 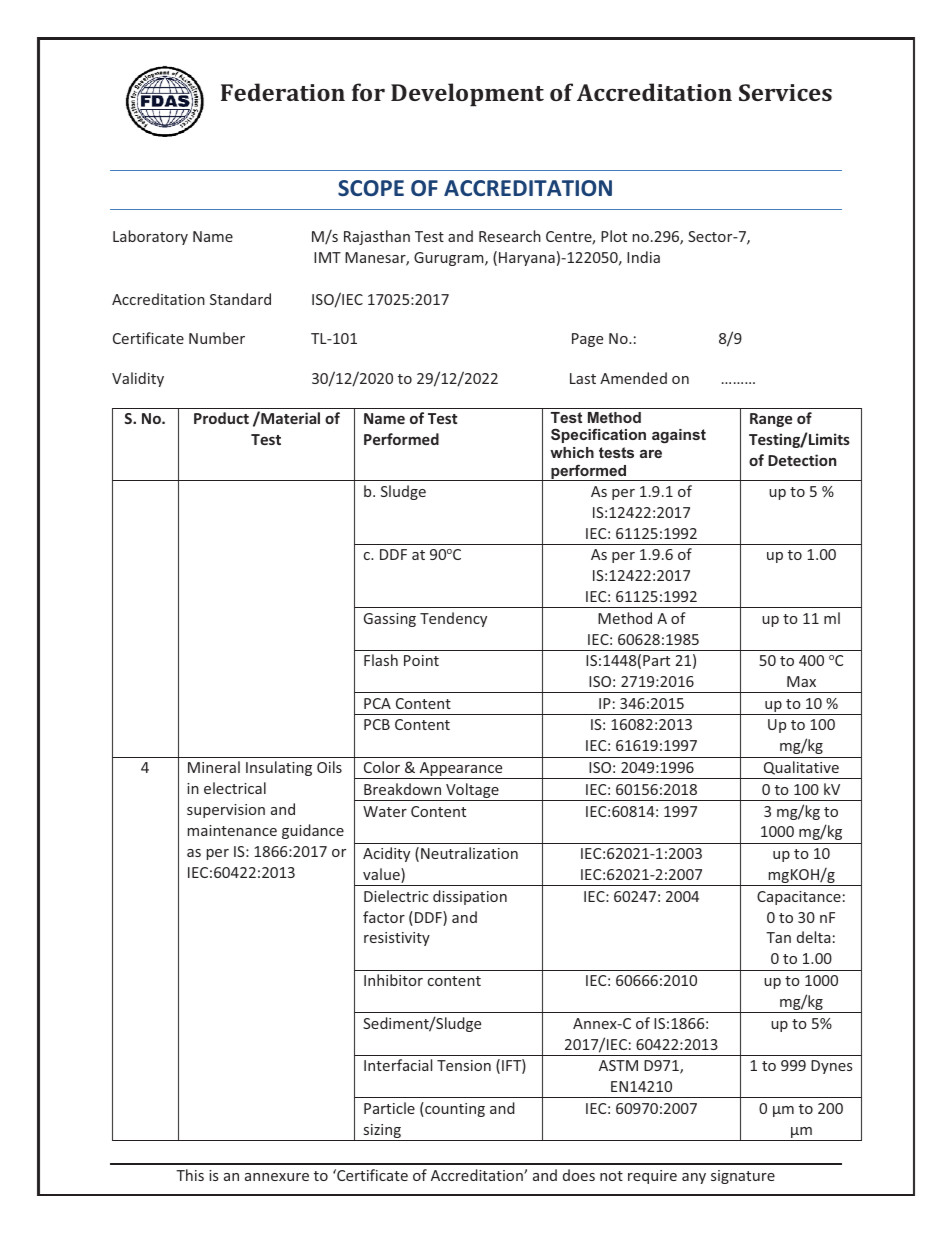 I want to click on Development, so click(x=467, y=94).
